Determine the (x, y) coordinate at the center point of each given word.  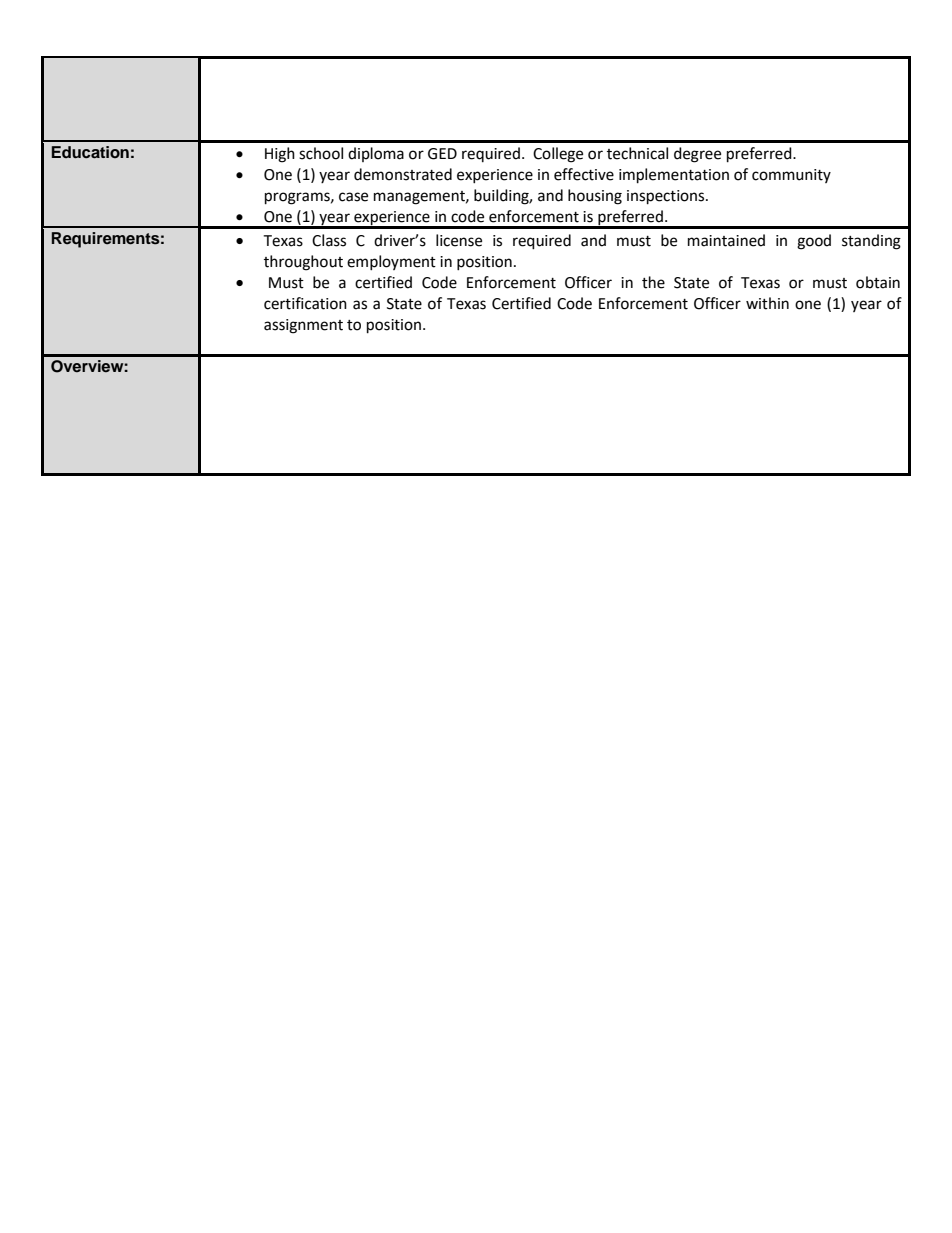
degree (697, 155)
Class (329, 240)
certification (305, 303)
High (280, 155)
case (353, 197)
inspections (667, 197)
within (767, 303)
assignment (303, 326)
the (653, 282)
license (459, 240)
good (814, 242)
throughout (303, 263)
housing (595, 197)
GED (442, 154)
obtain (878, 282)
